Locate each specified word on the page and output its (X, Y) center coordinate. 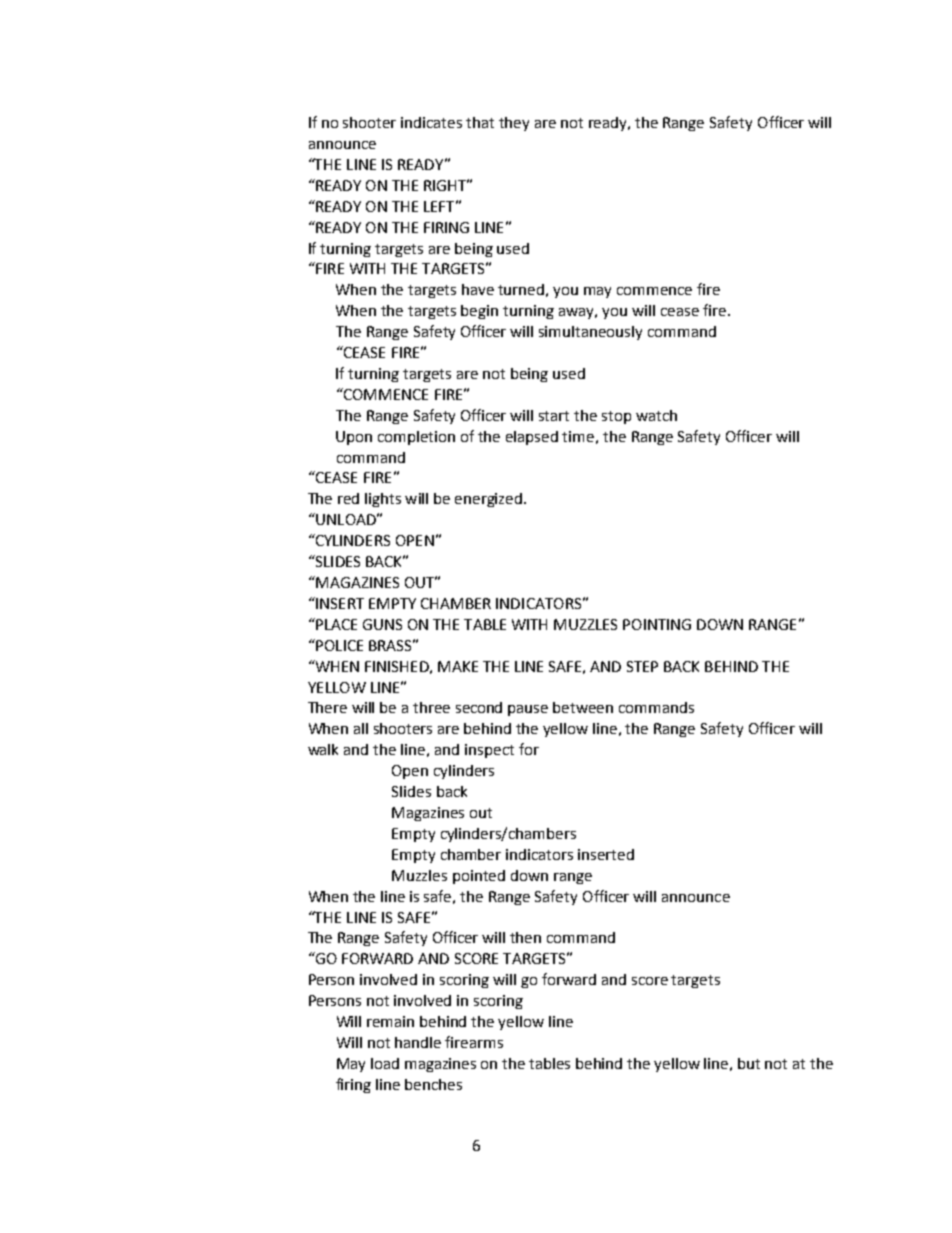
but (749, 1063)
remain (390, 1021)
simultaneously (590, 333)
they (514, 124)
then (525, 937)
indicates (431, 122)
